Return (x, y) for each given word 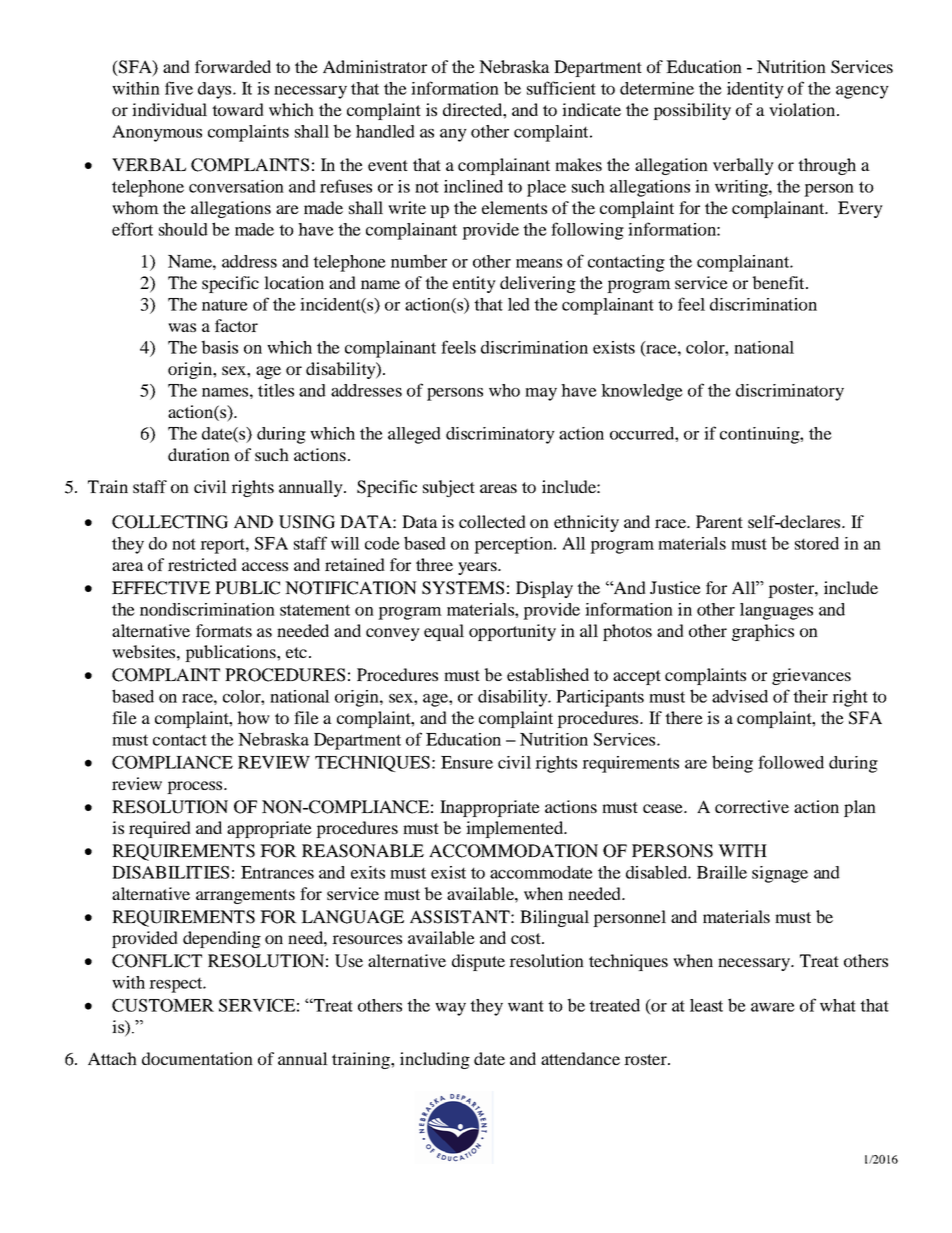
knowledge (642, 392)
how (253, 717)
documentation (197, 1058)
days (216, 90)
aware (773, 1007)
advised (740, 696)
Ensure (467, 762)
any (453, 135)
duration (199, 454)
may (541, 394)
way (450, 1009)
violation (802, 109)
